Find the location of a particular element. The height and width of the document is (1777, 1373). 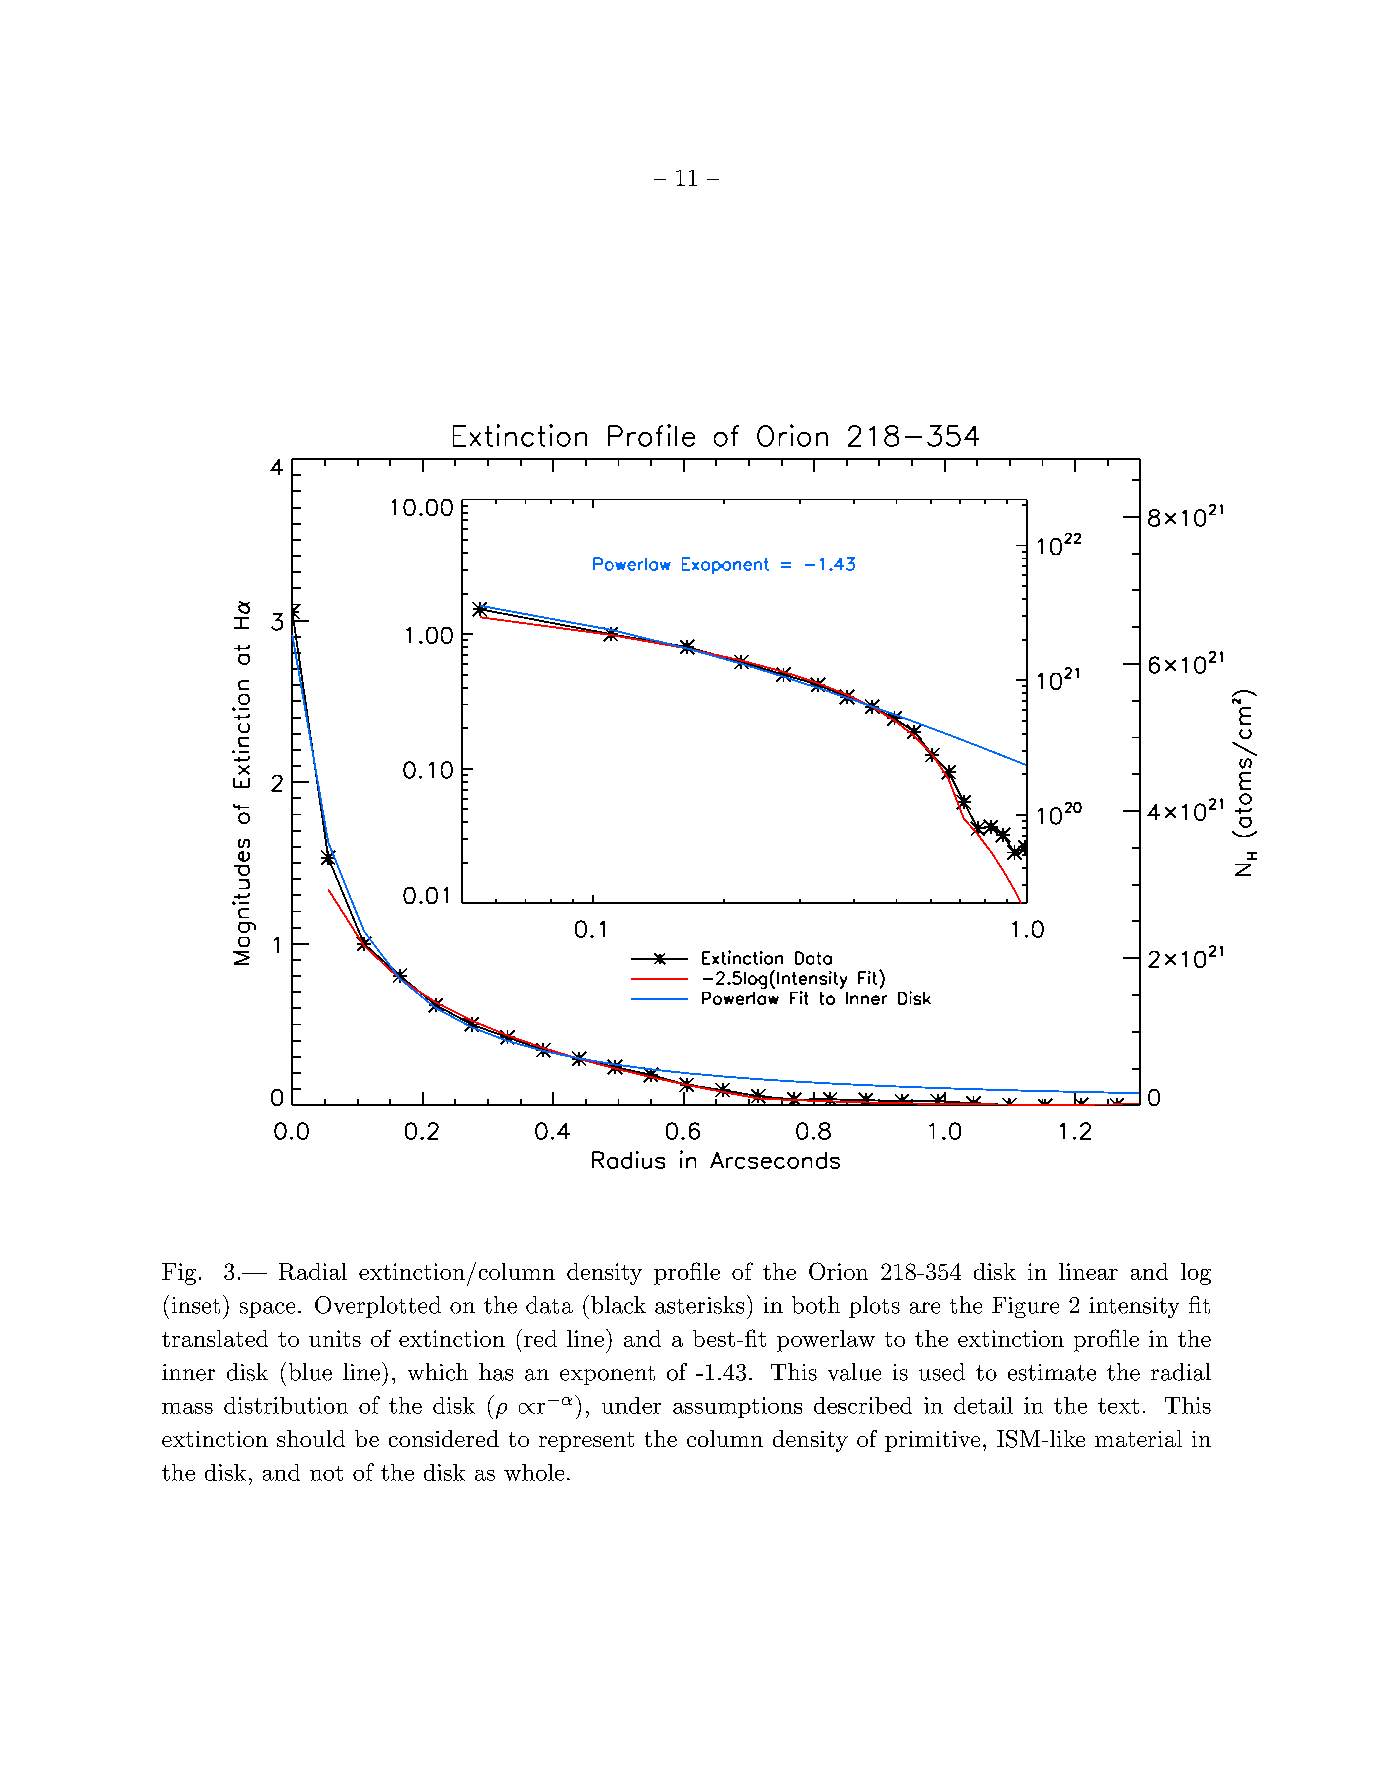

Orion is located at coordinates (838, 1271).
